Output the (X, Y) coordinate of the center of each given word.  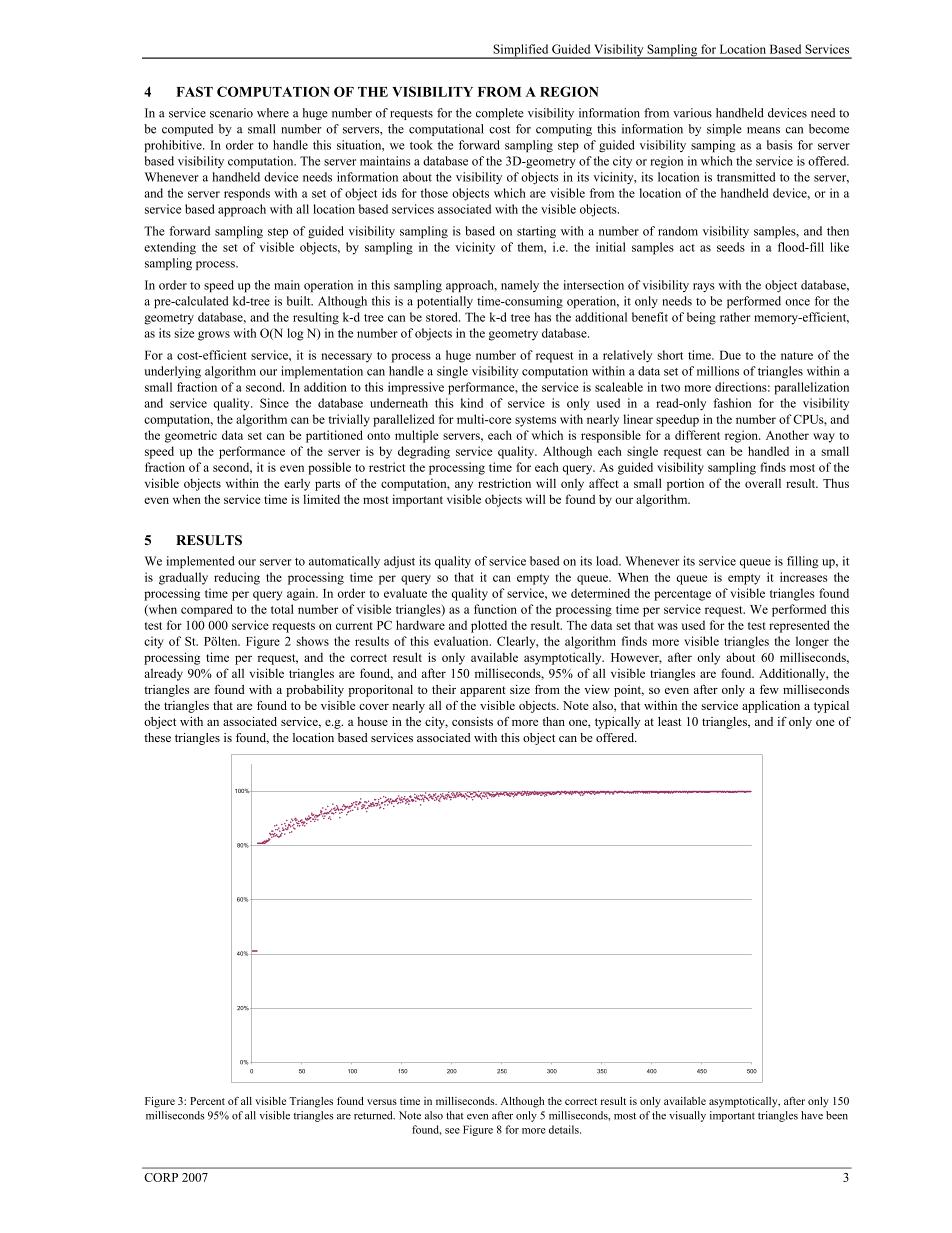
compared (207, 610)
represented (799, 626)
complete (500, 114)
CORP (161, 1177)
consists (472, 721)
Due (730, 355)
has (542, 317)
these (157, 737)
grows (214, 336)
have (812, 1115)
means (763, 130)
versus (382, 1102)
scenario (231, 113)
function (495, 609)
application (771, 706)
